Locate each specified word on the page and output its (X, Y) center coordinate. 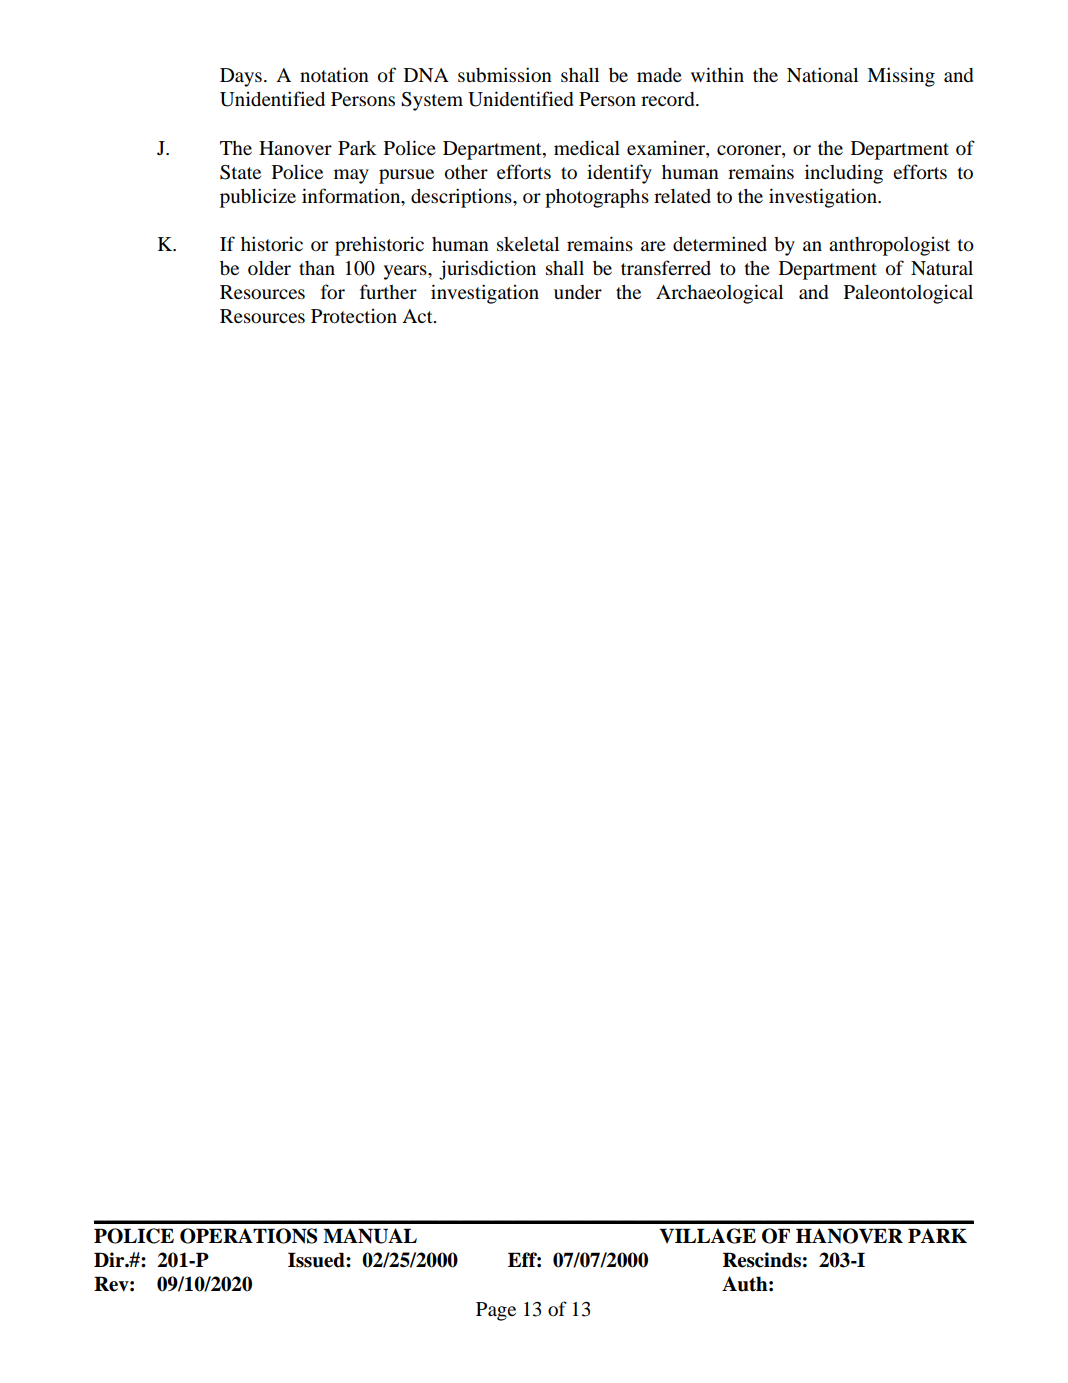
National (822, 74)
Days (241, 77)
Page (496, 1311)
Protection (354, 316)
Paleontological (908, 294)
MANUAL (370, 1236)
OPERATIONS (248, 1236)
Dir (110, 1259)
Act (418, 316)
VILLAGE (707, 1236)
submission (505, 75)
